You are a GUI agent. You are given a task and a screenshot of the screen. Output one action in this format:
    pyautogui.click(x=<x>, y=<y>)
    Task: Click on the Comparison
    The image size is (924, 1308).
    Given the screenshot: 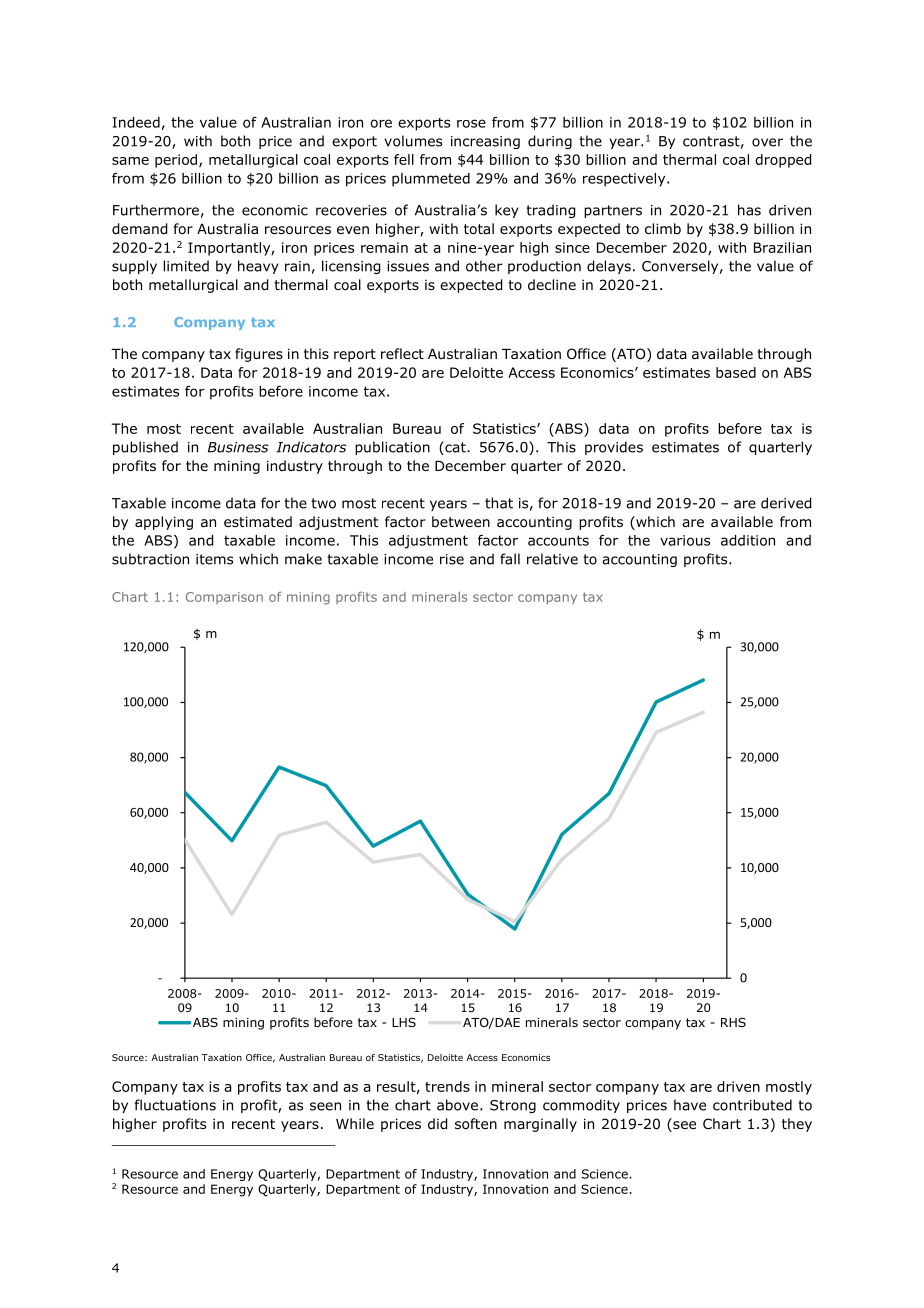 What is the action you would take?
    pyautogui.click(x=224, y=598)
